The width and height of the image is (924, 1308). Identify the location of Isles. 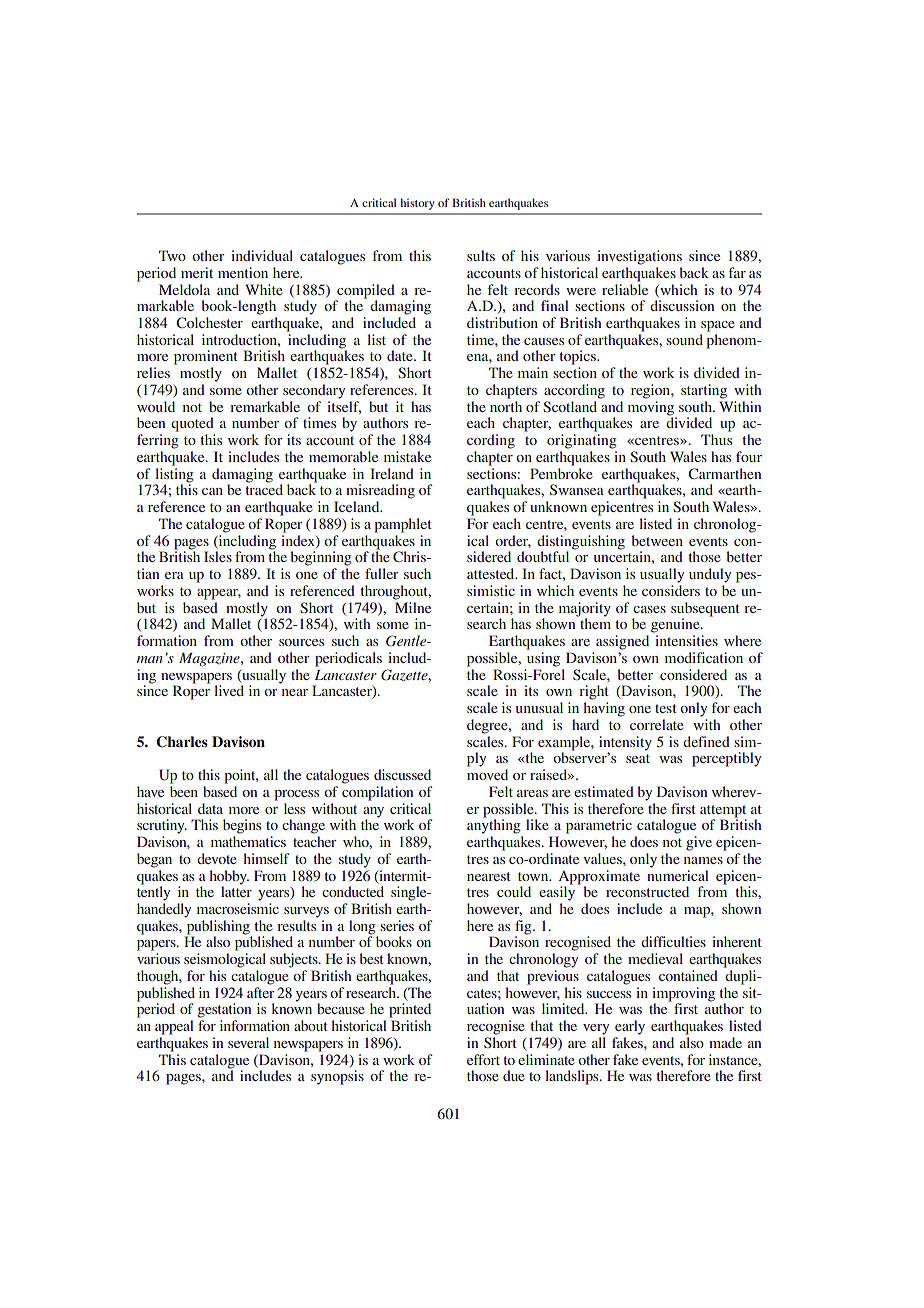
(218, 556).
